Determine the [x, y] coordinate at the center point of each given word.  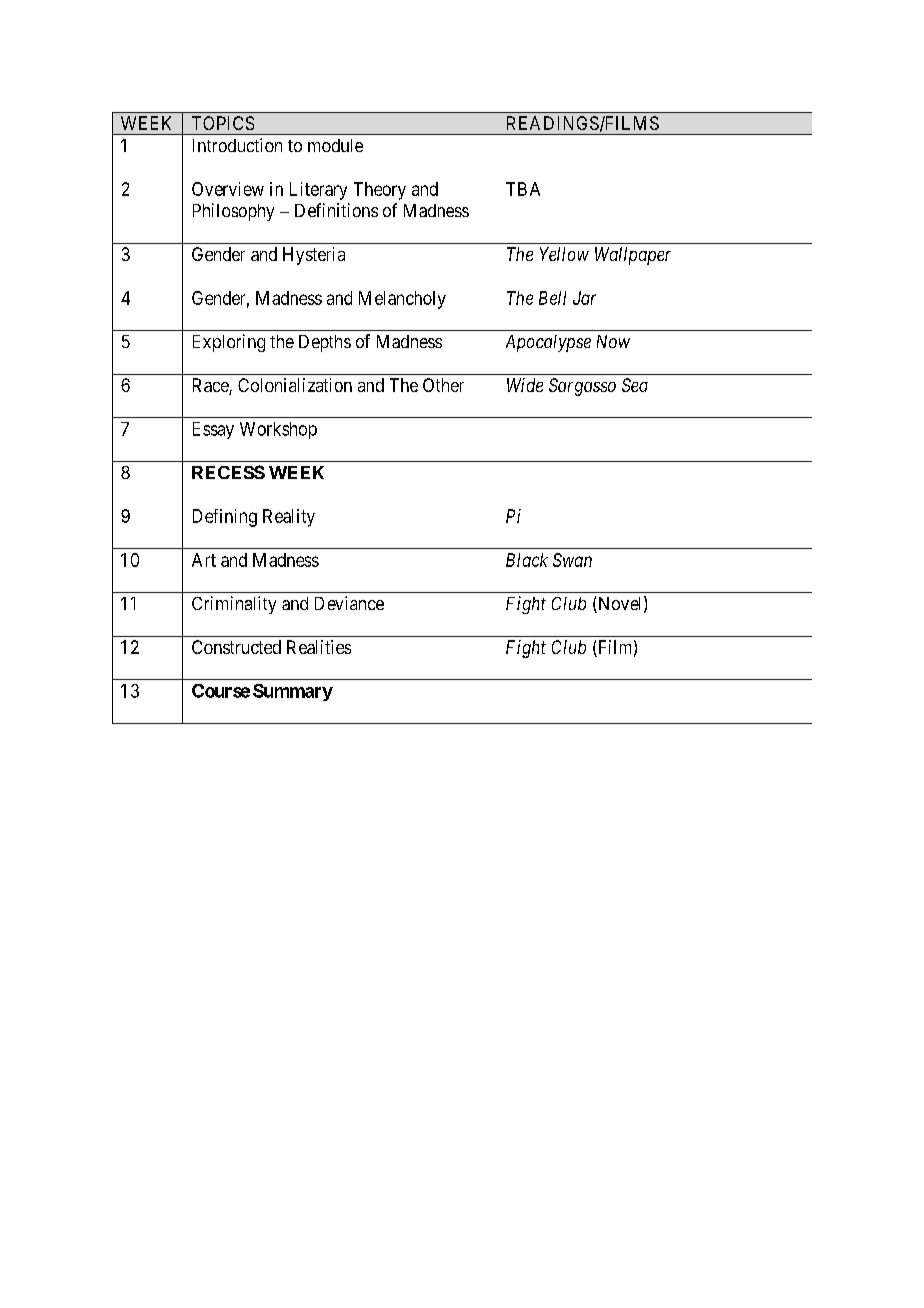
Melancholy [402, 300]
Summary [293, 692]
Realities [319, 647]
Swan [572, 560]
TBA [523, 189]
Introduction [237, 145]
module [335, 145]
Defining [225, 518]
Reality [289, 518]
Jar [584, 298]
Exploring [229, 343]
